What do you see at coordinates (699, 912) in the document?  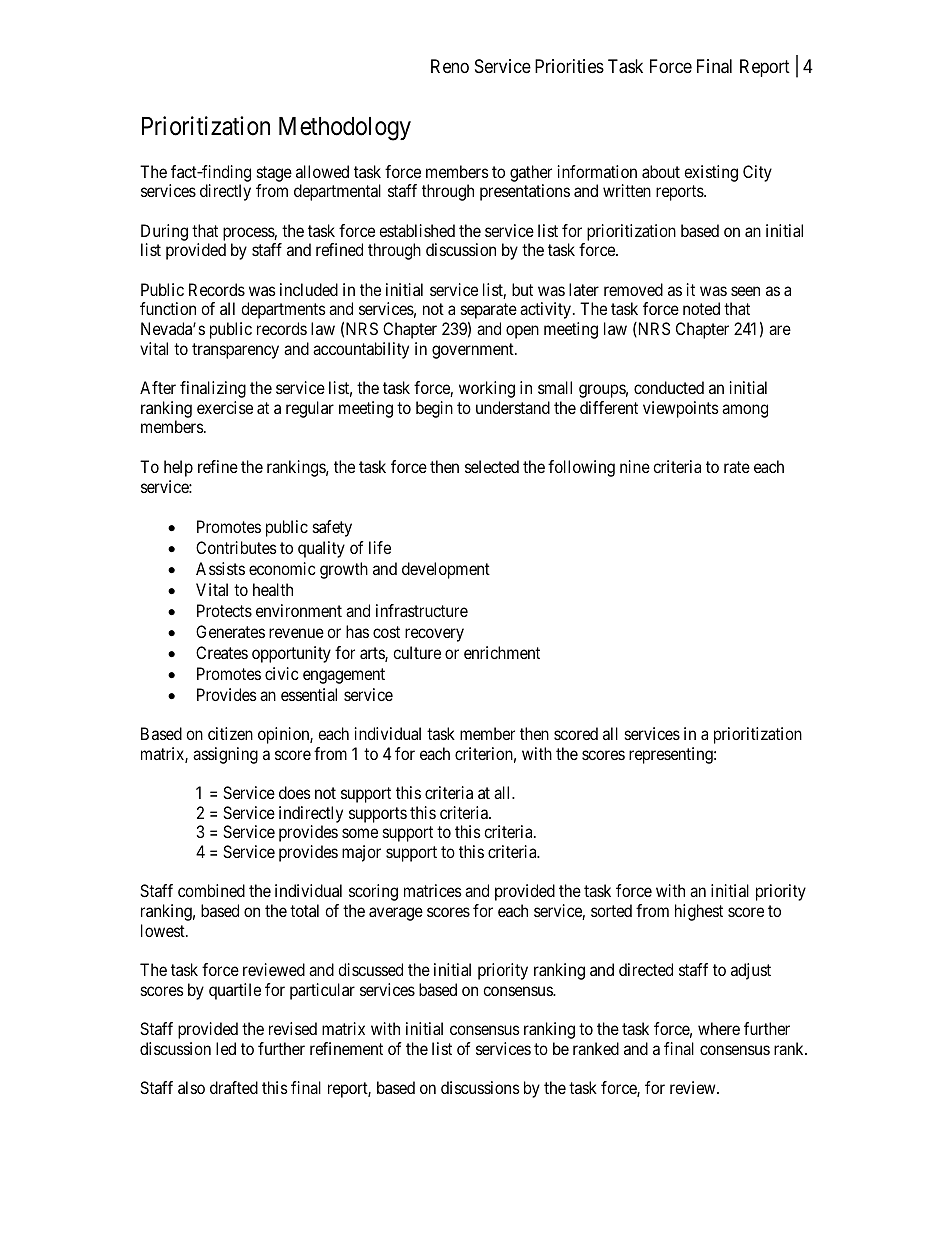 I see `highest` at bounding box center [699, 912].
